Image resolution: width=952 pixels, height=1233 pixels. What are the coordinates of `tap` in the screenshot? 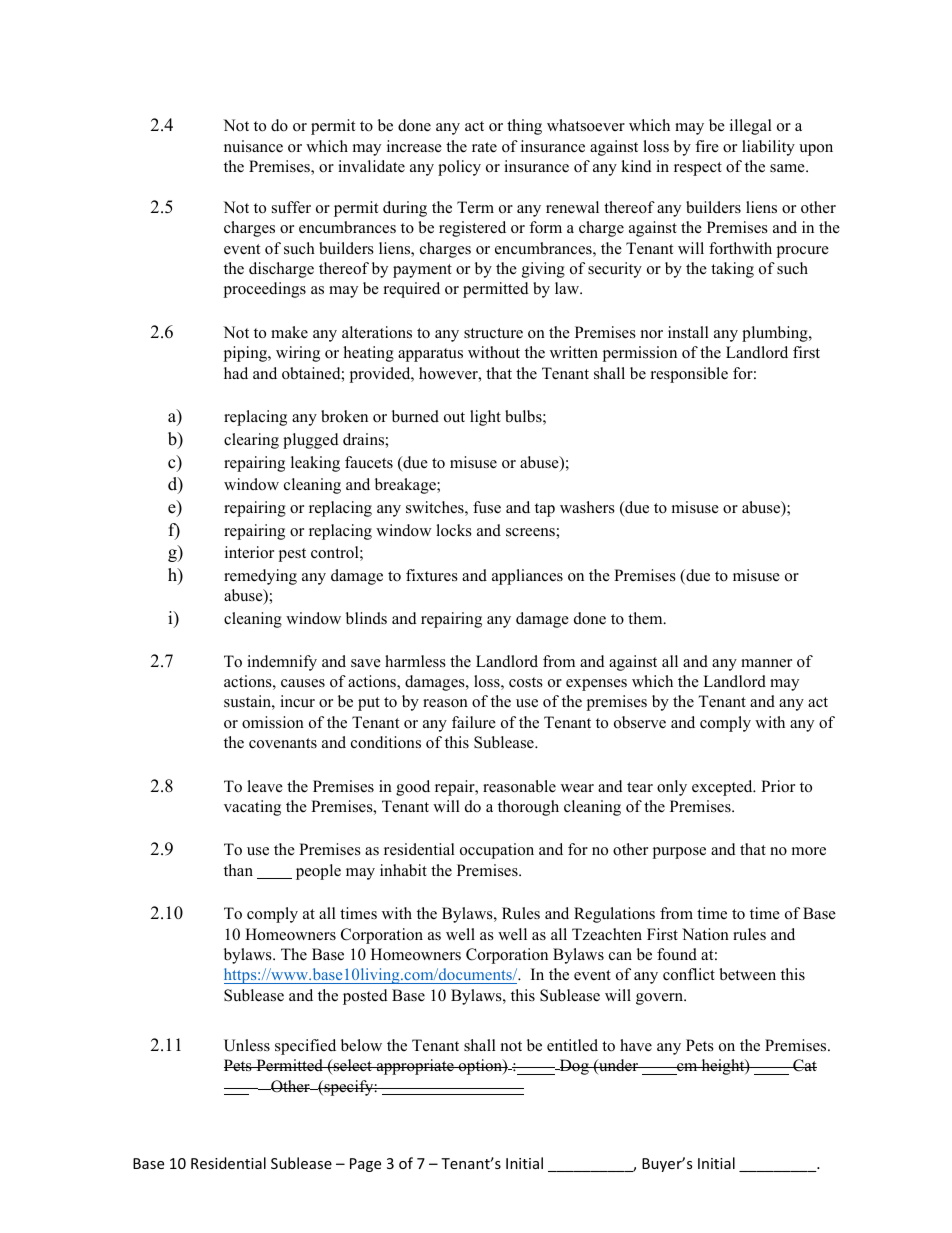 It's located at (545, 510).
